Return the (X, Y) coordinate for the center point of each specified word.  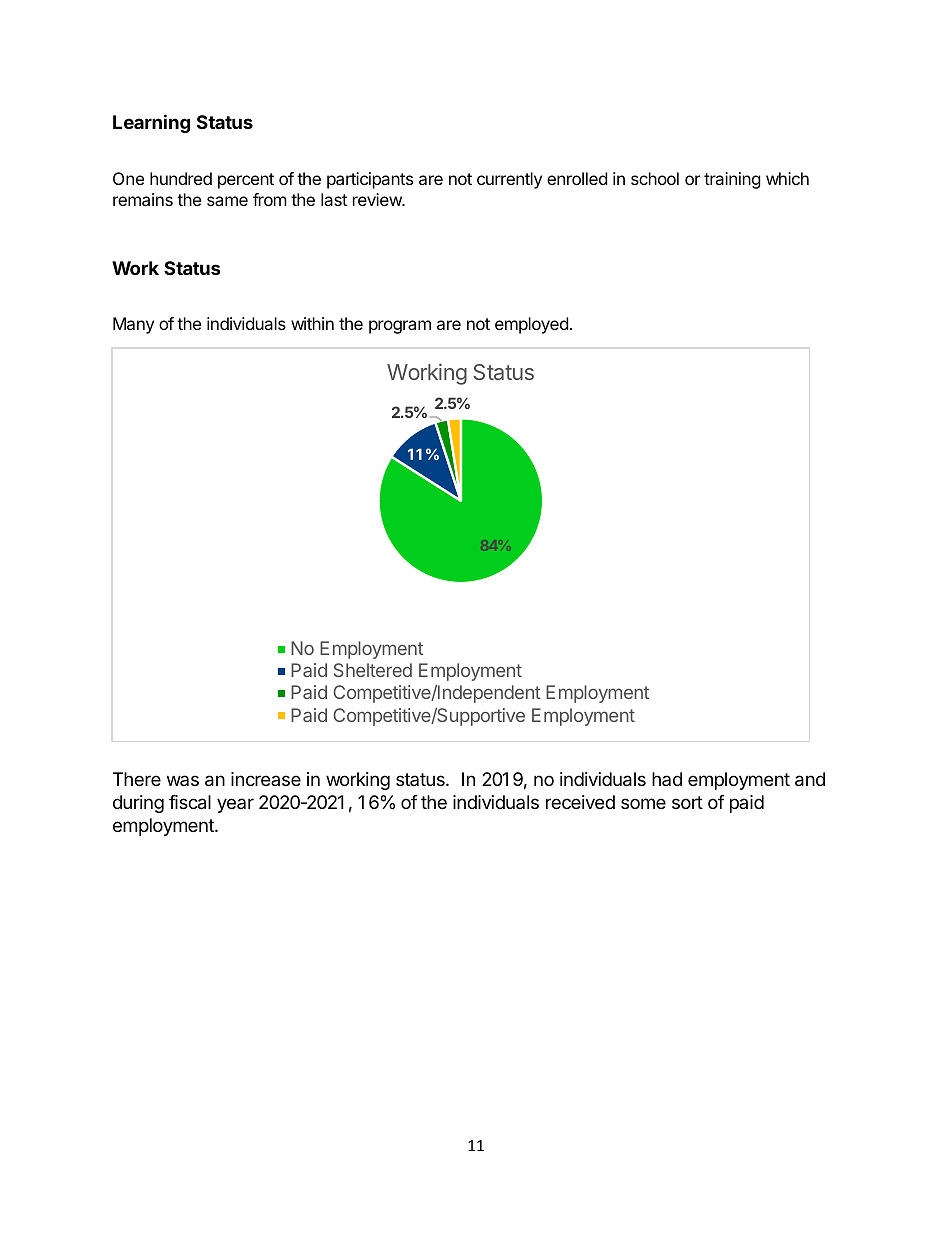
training (732, 180)
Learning (151, 123)
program (400, 327)
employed (531, 325)
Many (133, 325)
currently (509, 180)
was (183, 780)
